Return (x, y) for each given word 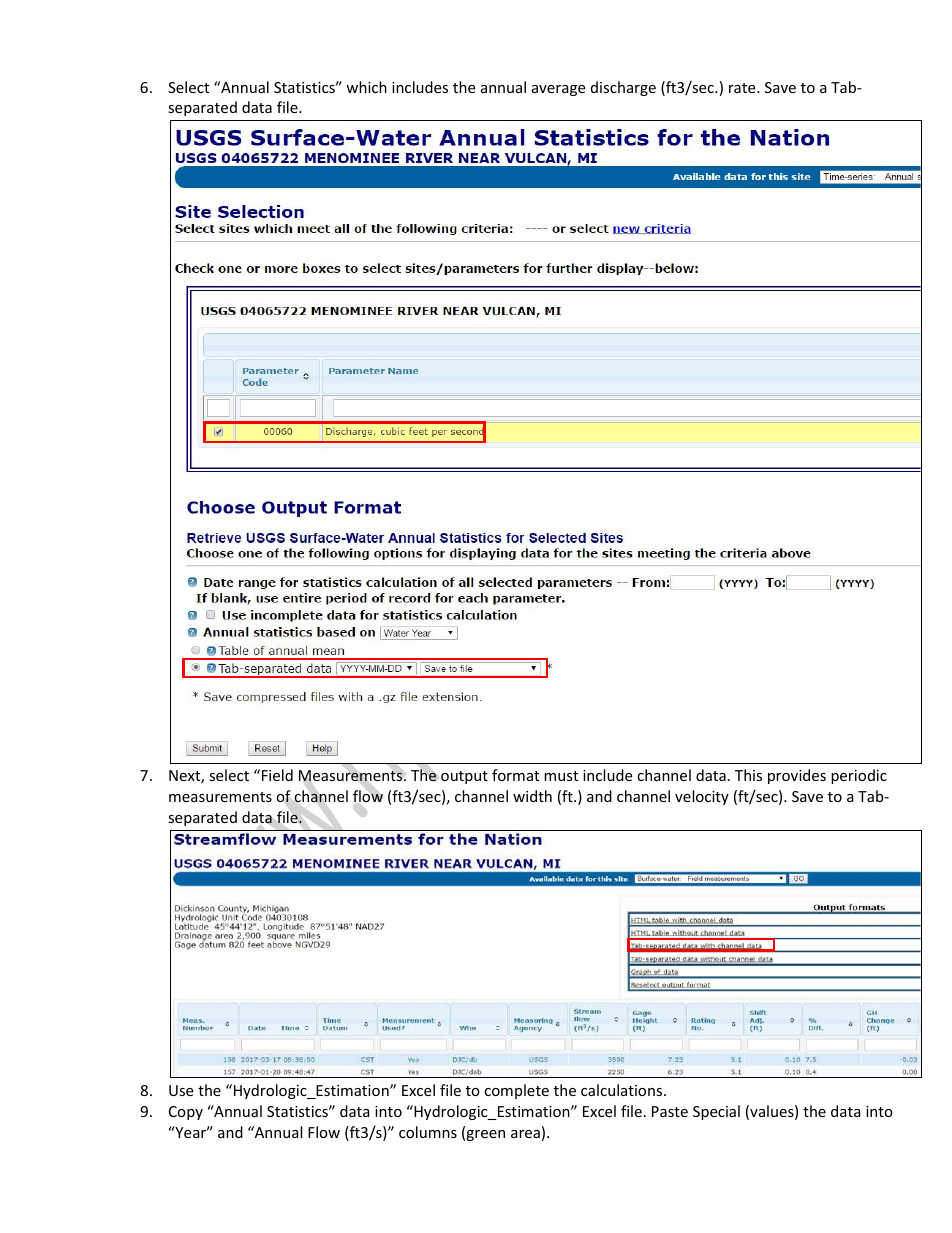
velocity (702, 797)
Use (181, 1090)
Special (716, 1112)
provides (797, 776)
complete (516, 1091)
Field (277, 775)
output (464, 777)
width (532, 796)
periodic (859, 776)
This (748, 775)
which (366, 87)
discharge (623, 88)
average (558, 90)
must (561, 776)
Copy (186, 1113)
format (515, 775)
